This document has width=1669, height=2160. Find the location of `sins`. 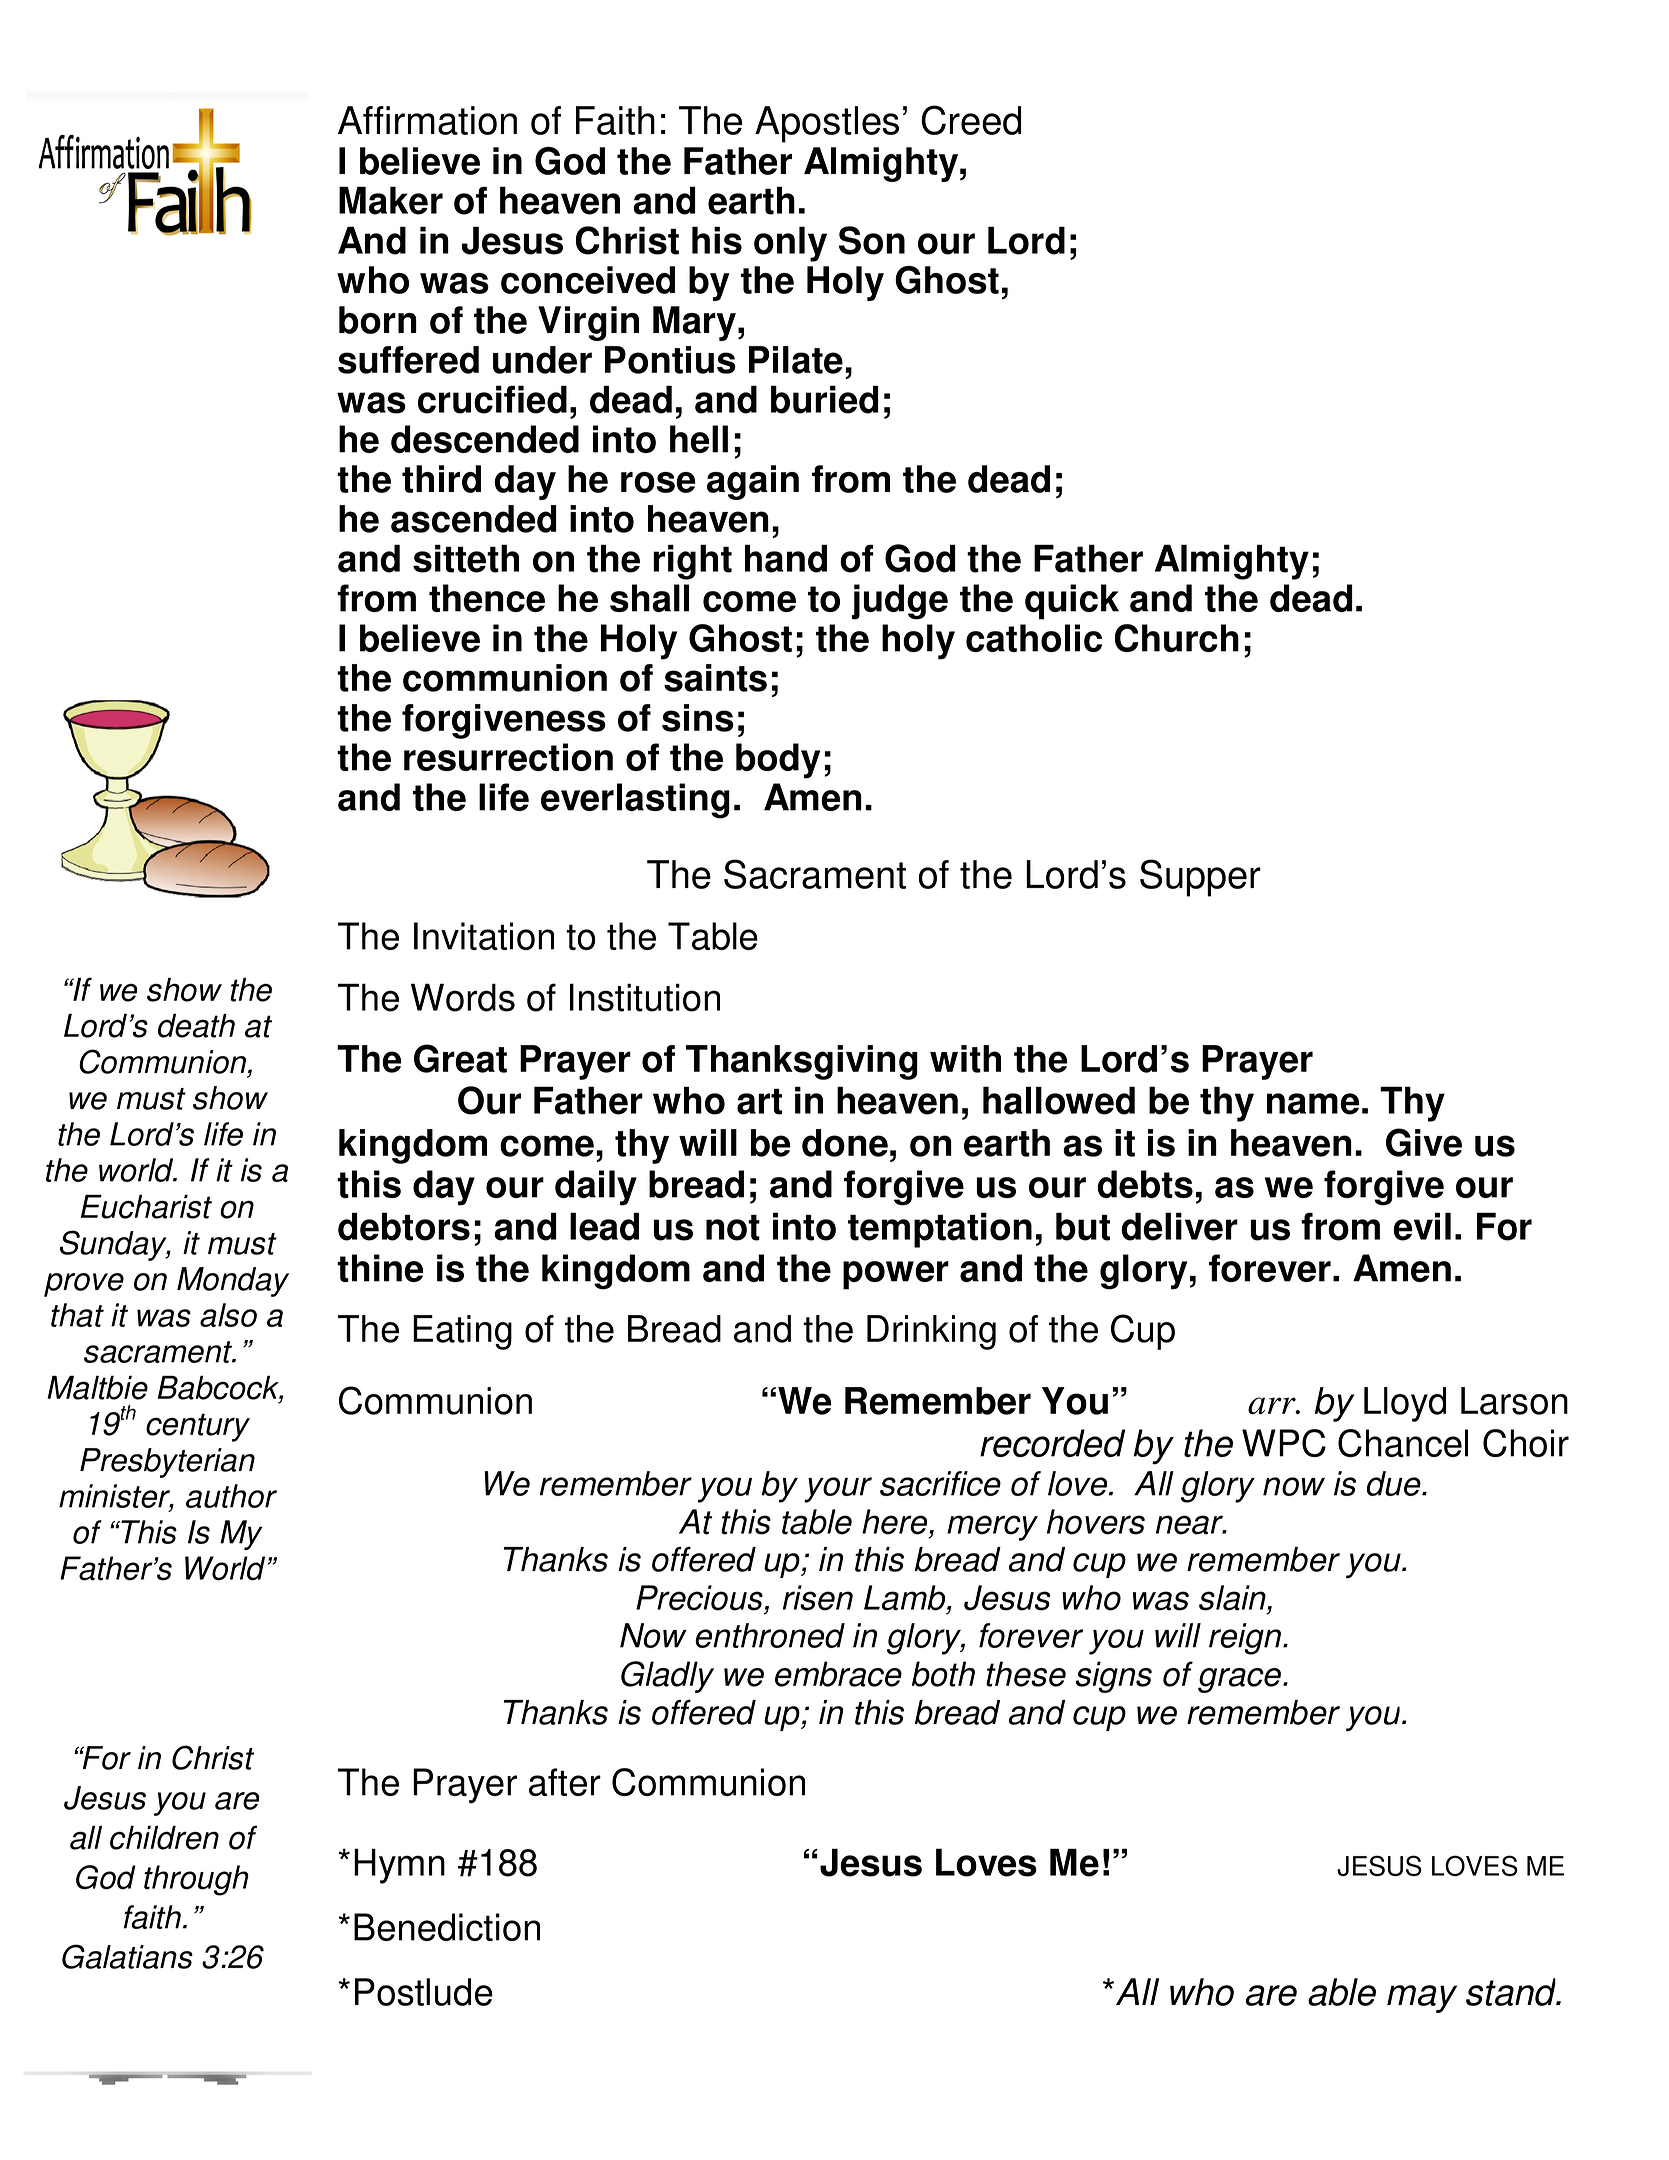

sins is located at coordinates (698, 718).
